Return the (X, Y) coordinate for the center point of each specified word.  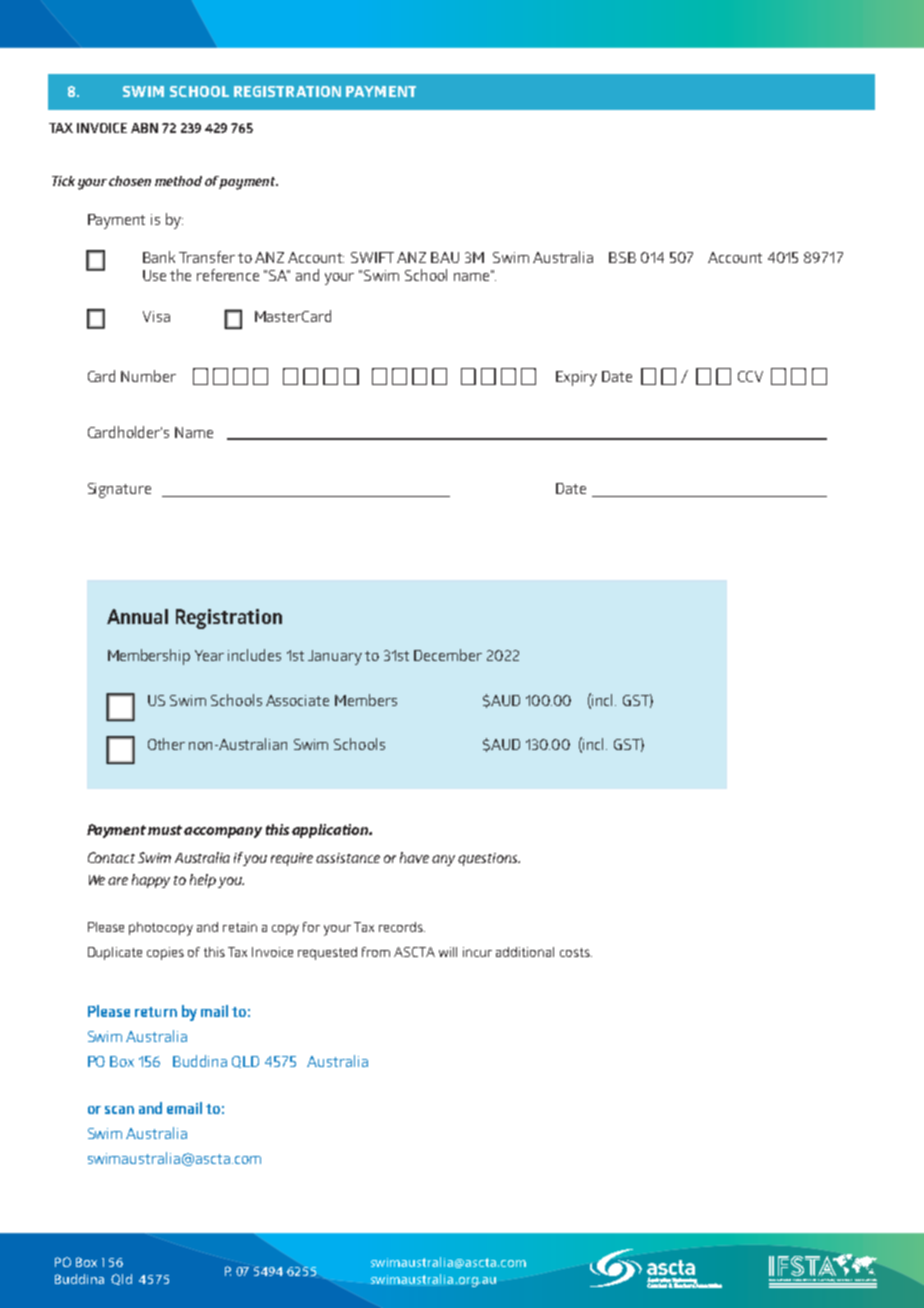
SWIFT (372, 257)
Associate (297, 700)
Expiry (576, 378)
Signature (119, 490)
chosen (130, 181)
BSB (622, 257)
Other (166, 744)
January (335, 657)
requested (327, 953)
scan (119, 1110)
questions (489, 859)
